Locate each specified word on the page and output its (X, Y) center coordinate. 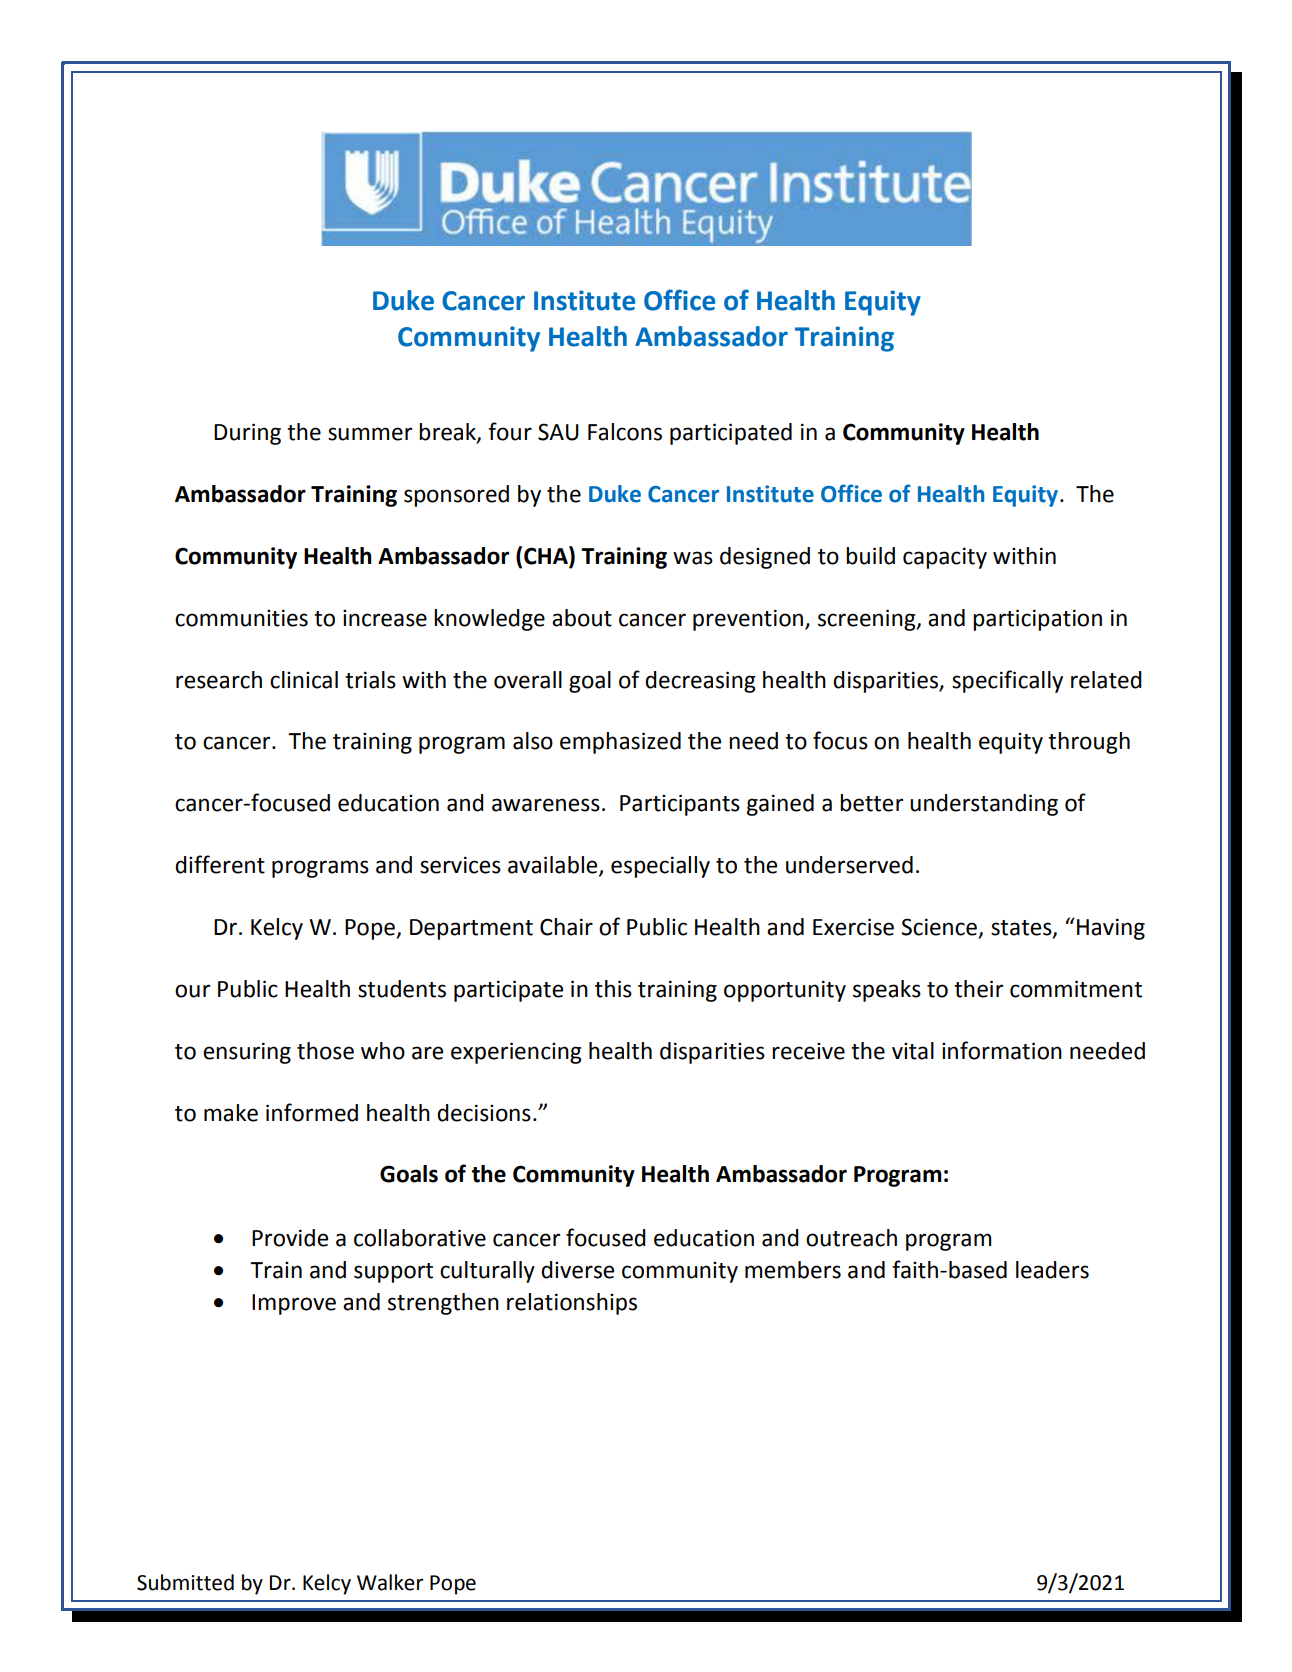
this (613, 989)
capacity (945, 558)
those (325, 1051)
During (247, 434)
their (978, 989)
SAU (558, 432)
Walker (390, 1582)
